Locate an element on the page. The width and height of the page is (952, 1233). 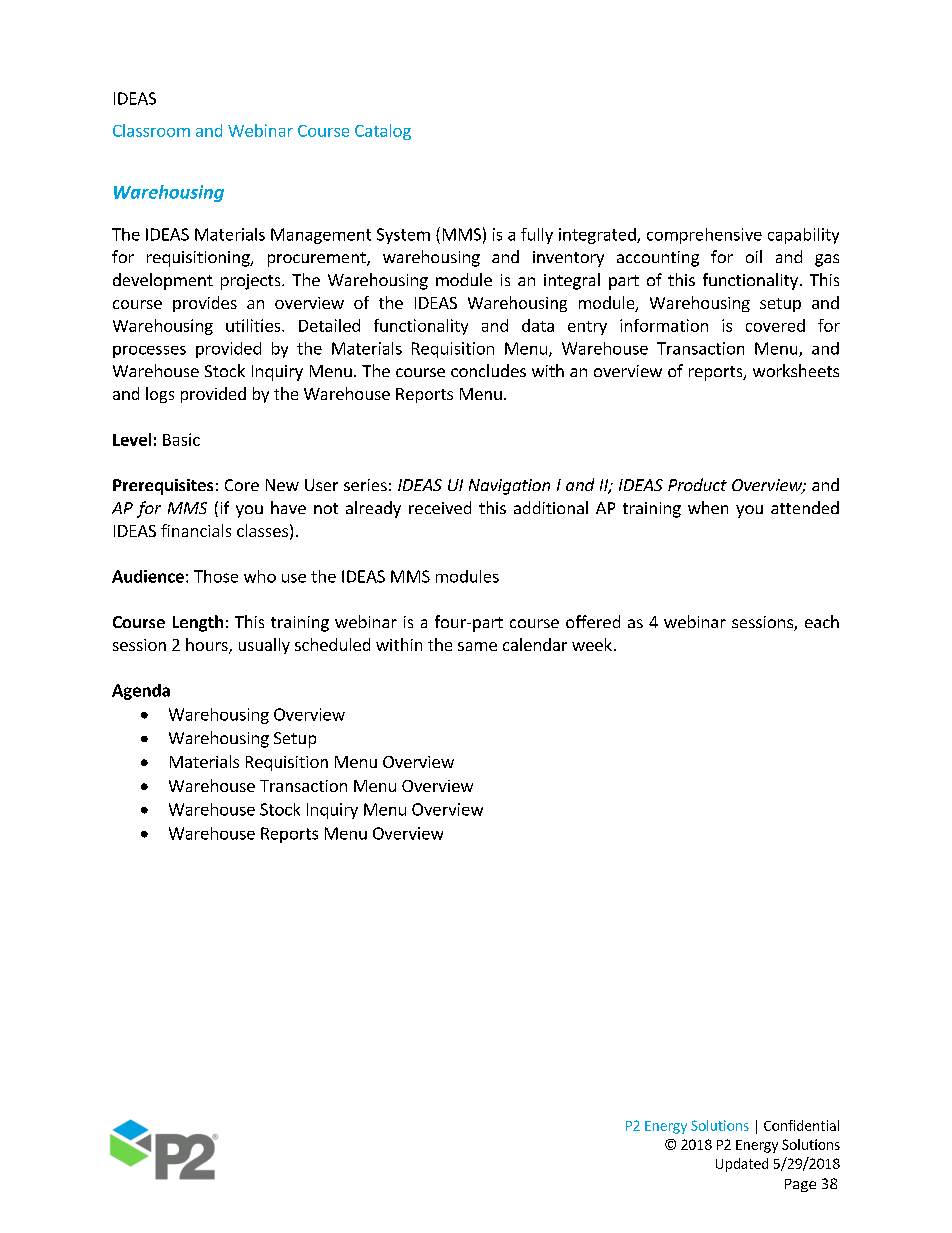
Confidential is located at coordinates (801, 1125).
